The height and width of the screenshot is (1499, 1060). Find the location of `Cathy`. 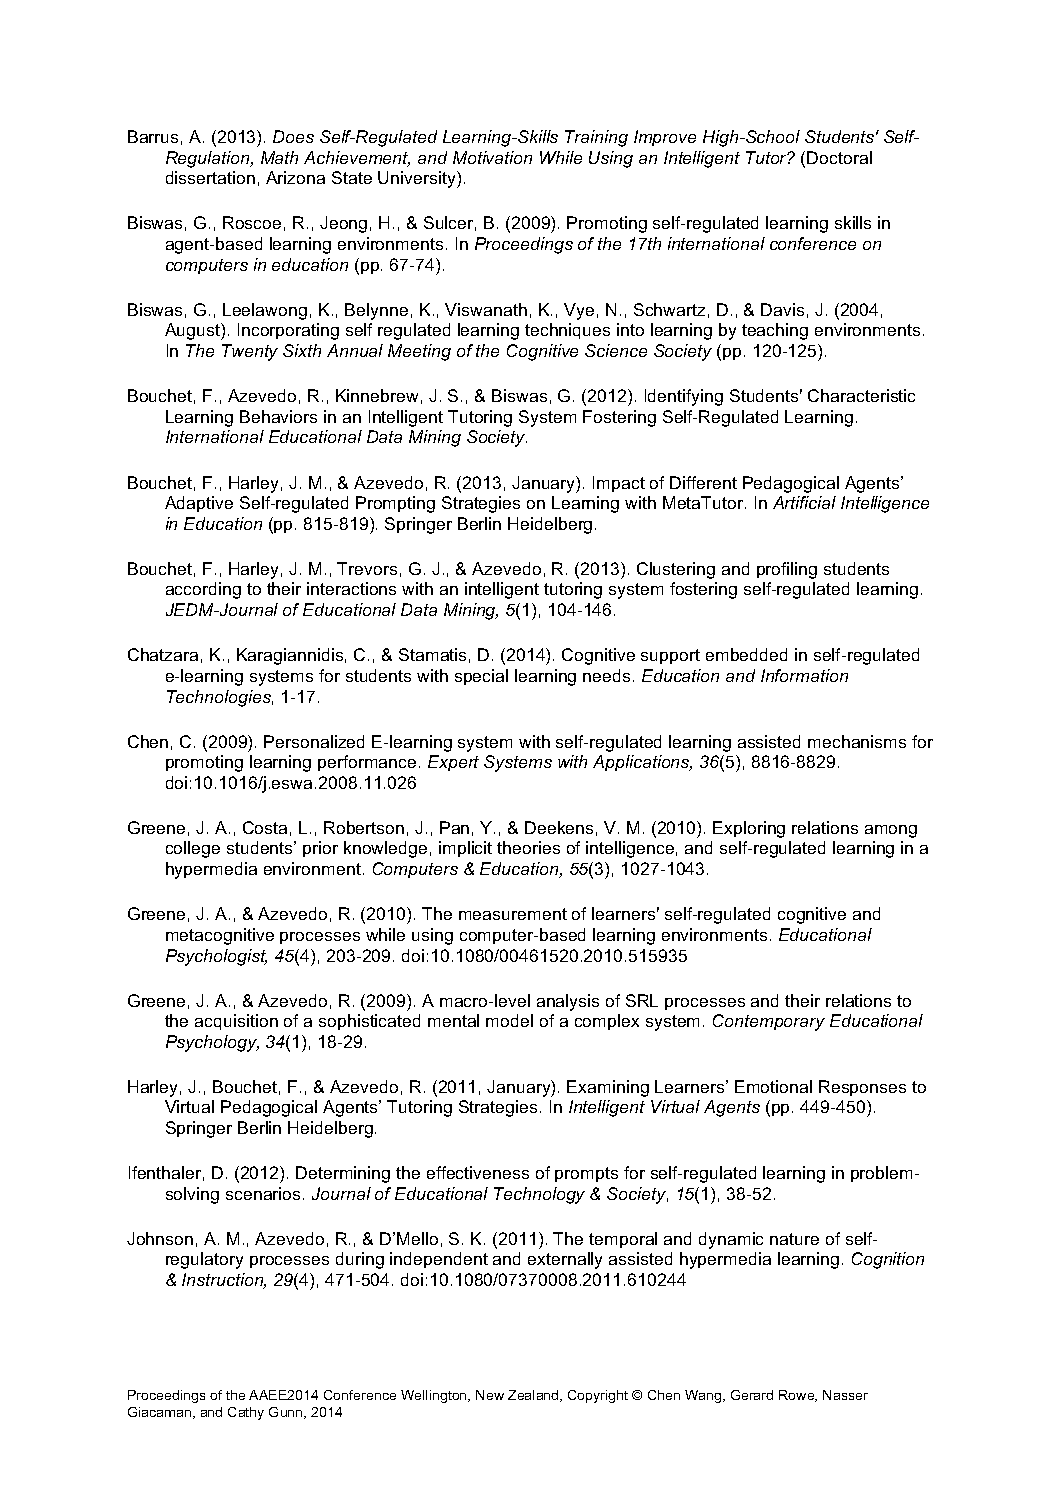

Cathy is located at coordinates (246, 1413).
